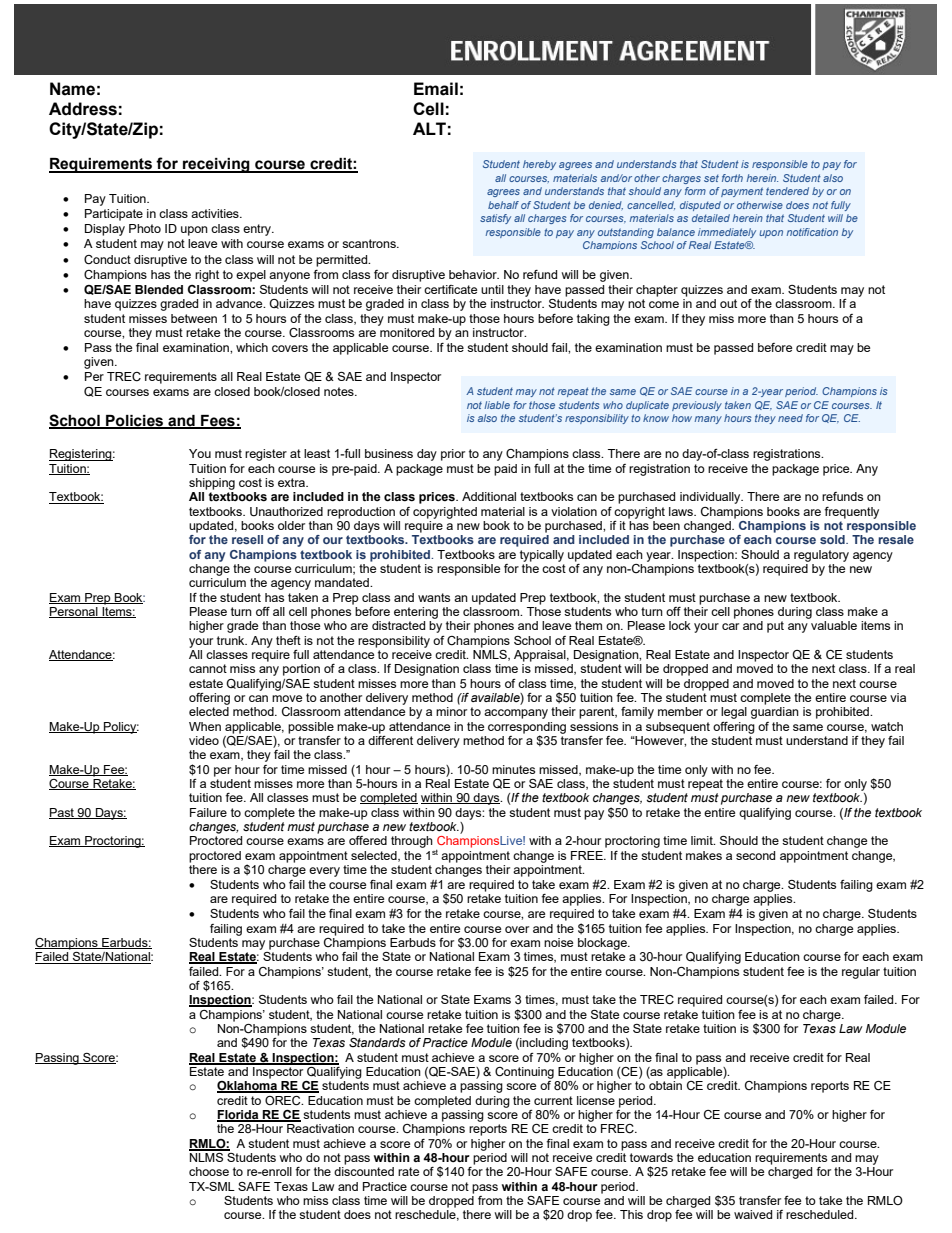 The image size is (952, 1233). Describe the element at coordinates (83, 109) in the screenshot. I see `Address` at that location.
